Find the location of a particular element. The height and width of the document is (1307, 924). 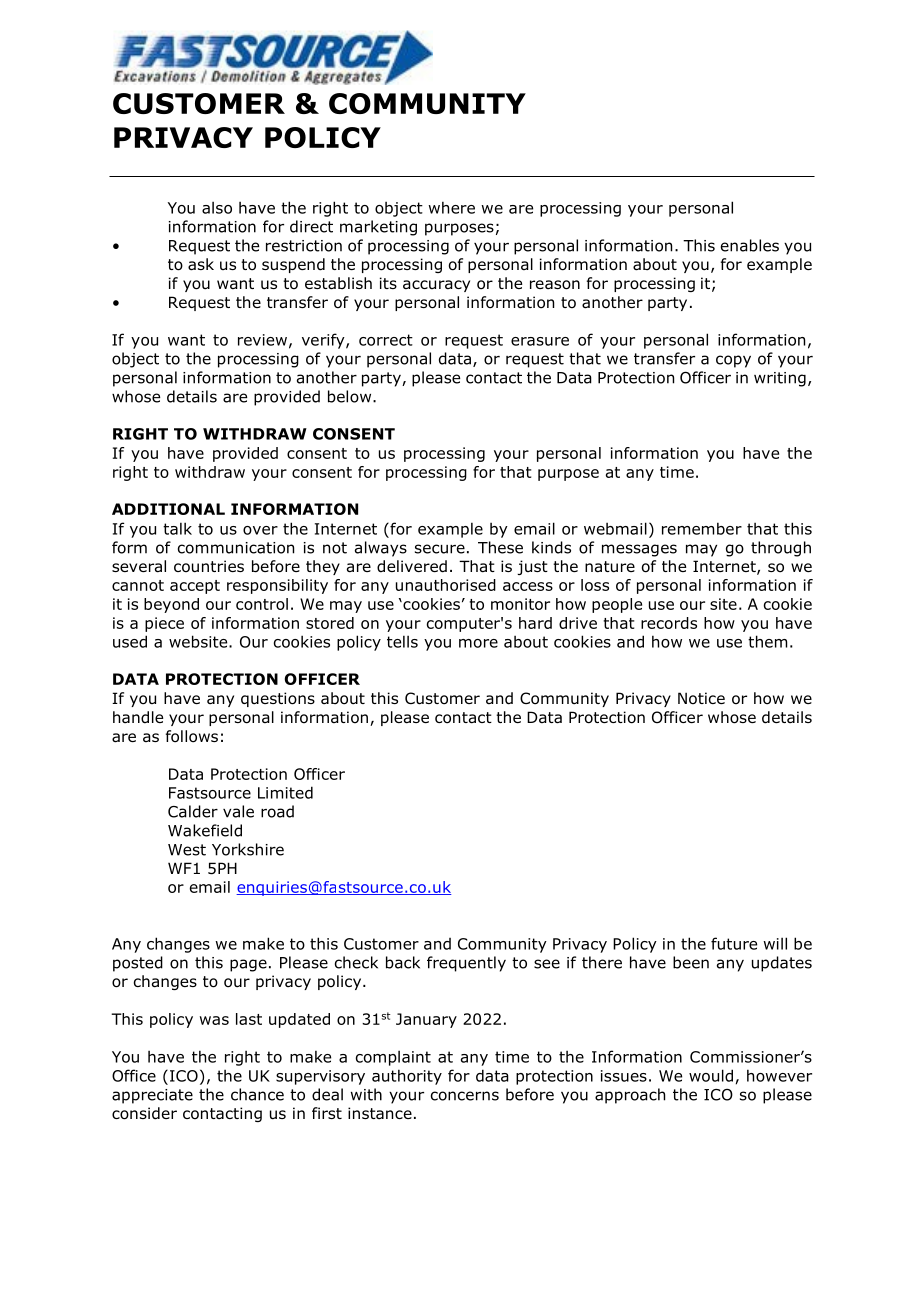

Notice is located at coordinates (701, 698).
